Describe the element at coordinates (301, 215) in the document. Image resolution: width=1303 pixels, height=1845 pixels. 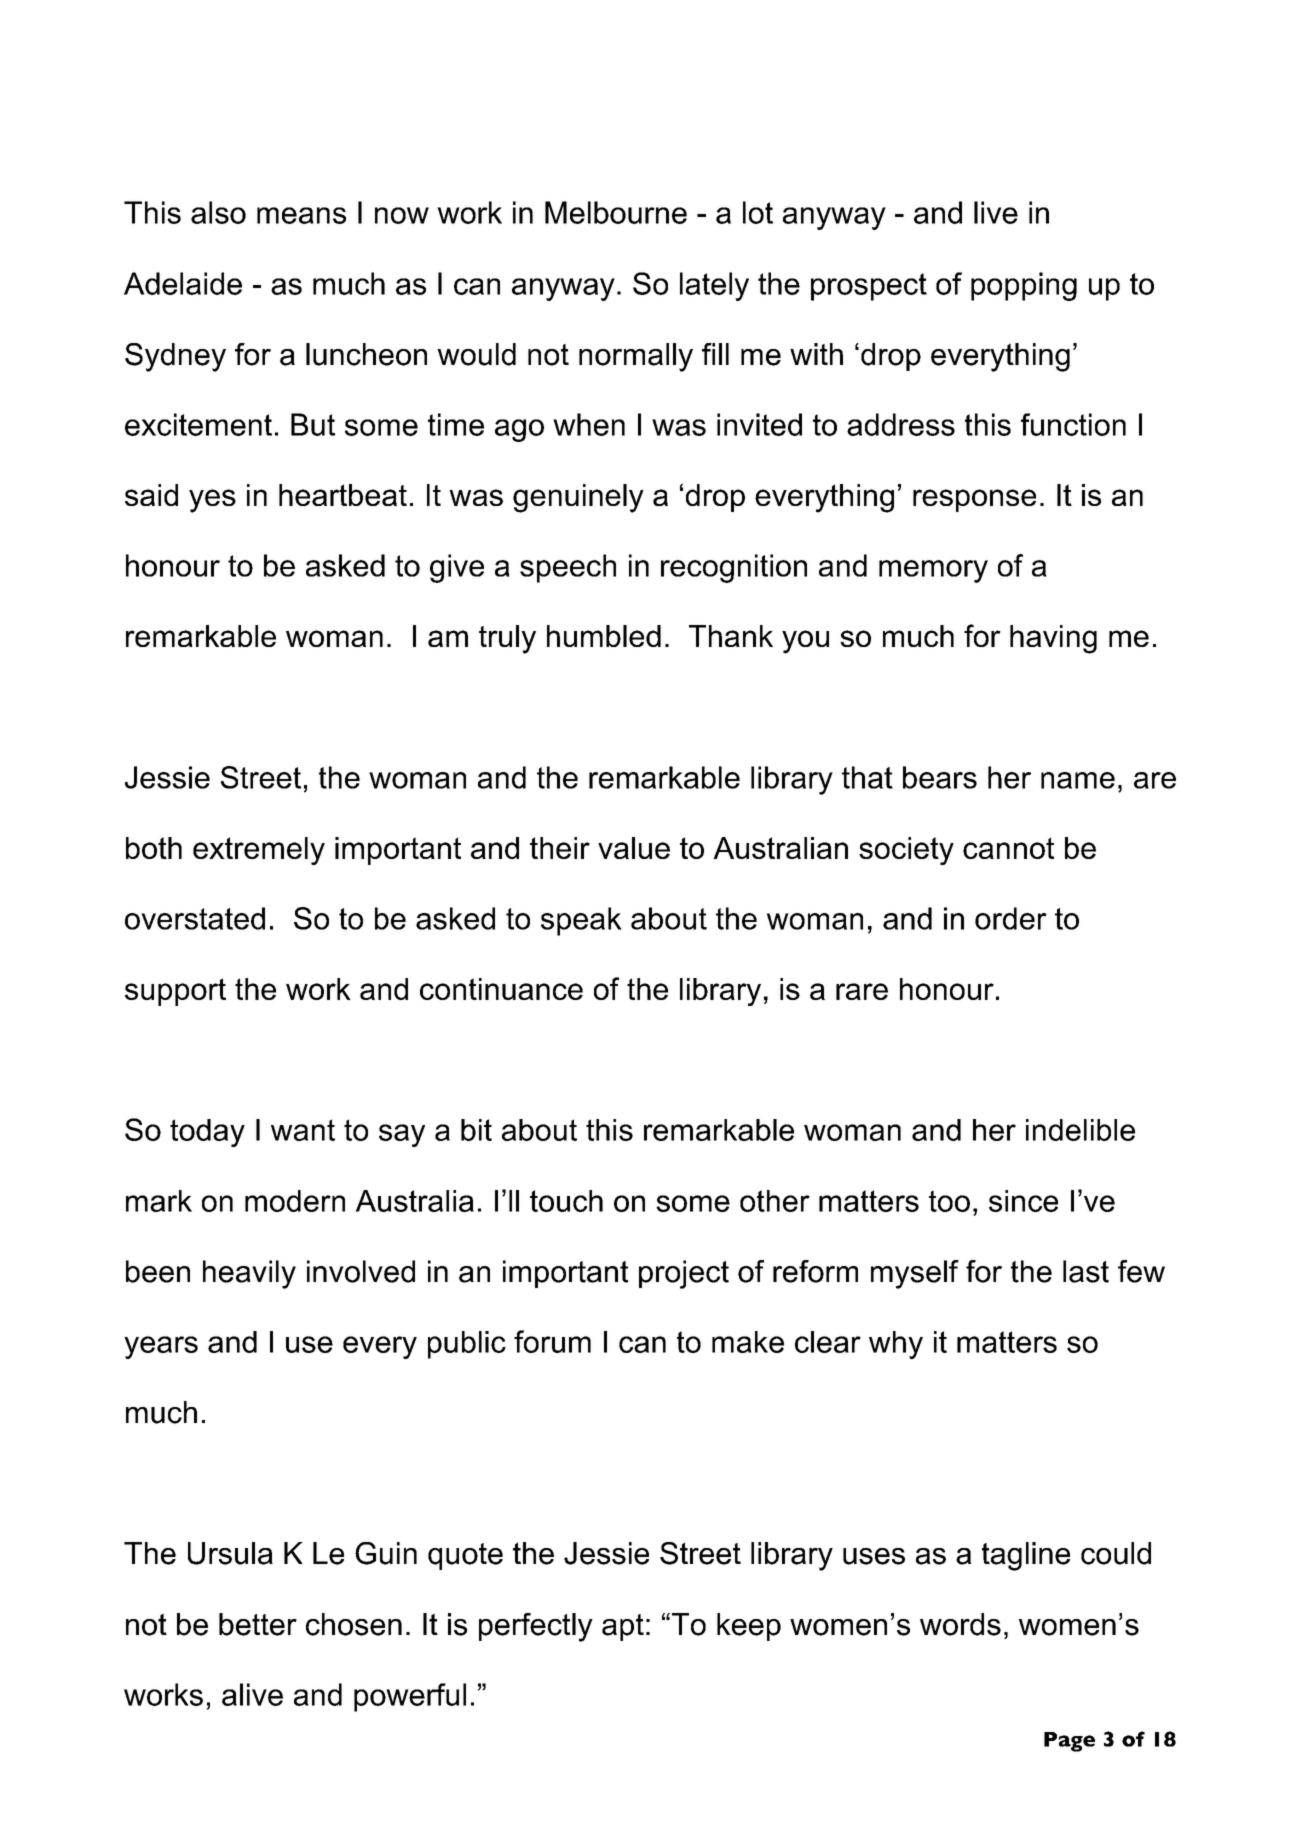
I see `means` at that location.
